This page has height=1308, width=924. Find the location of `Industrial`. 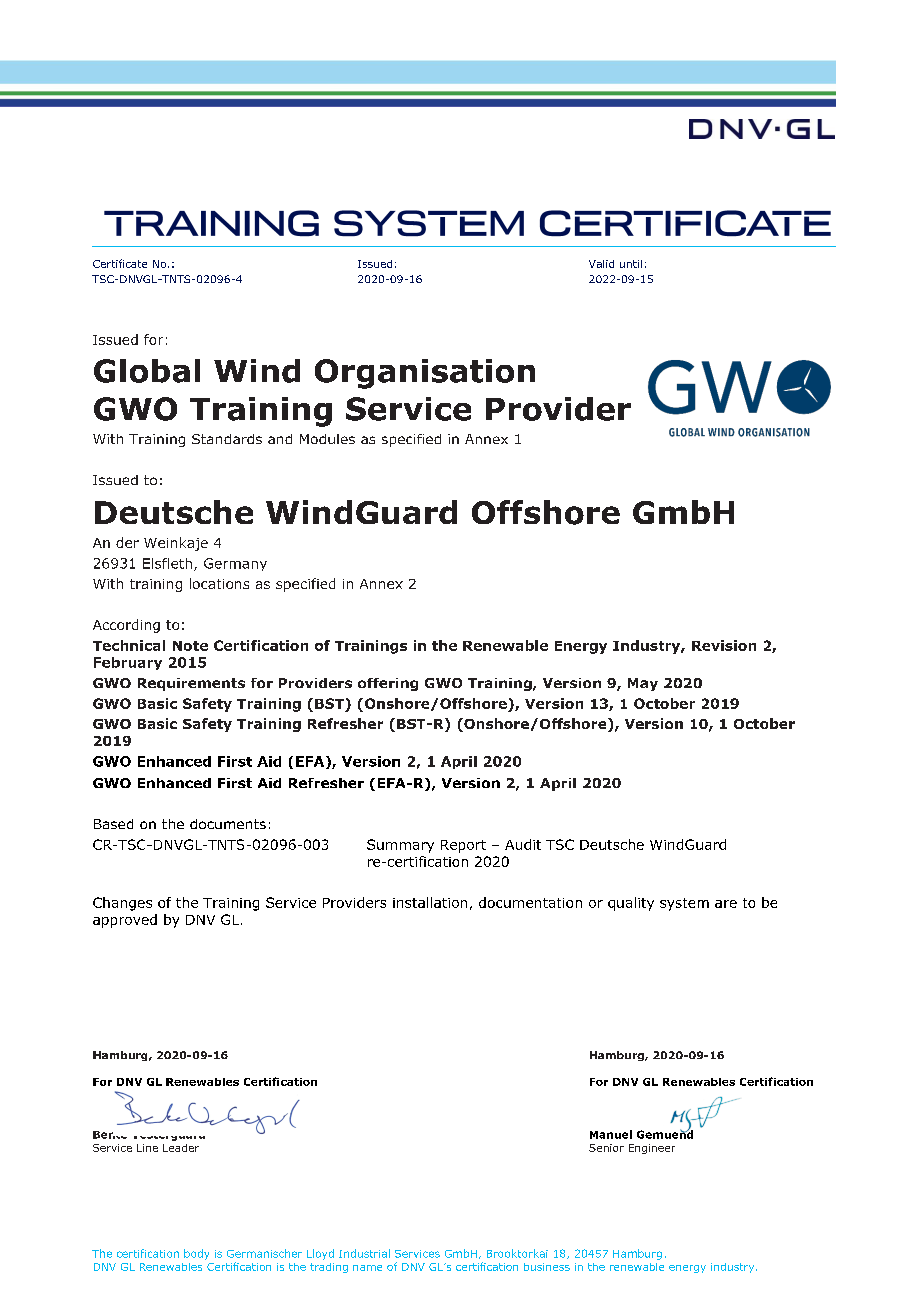

Industrial is located at coordinates (364, 1253).
